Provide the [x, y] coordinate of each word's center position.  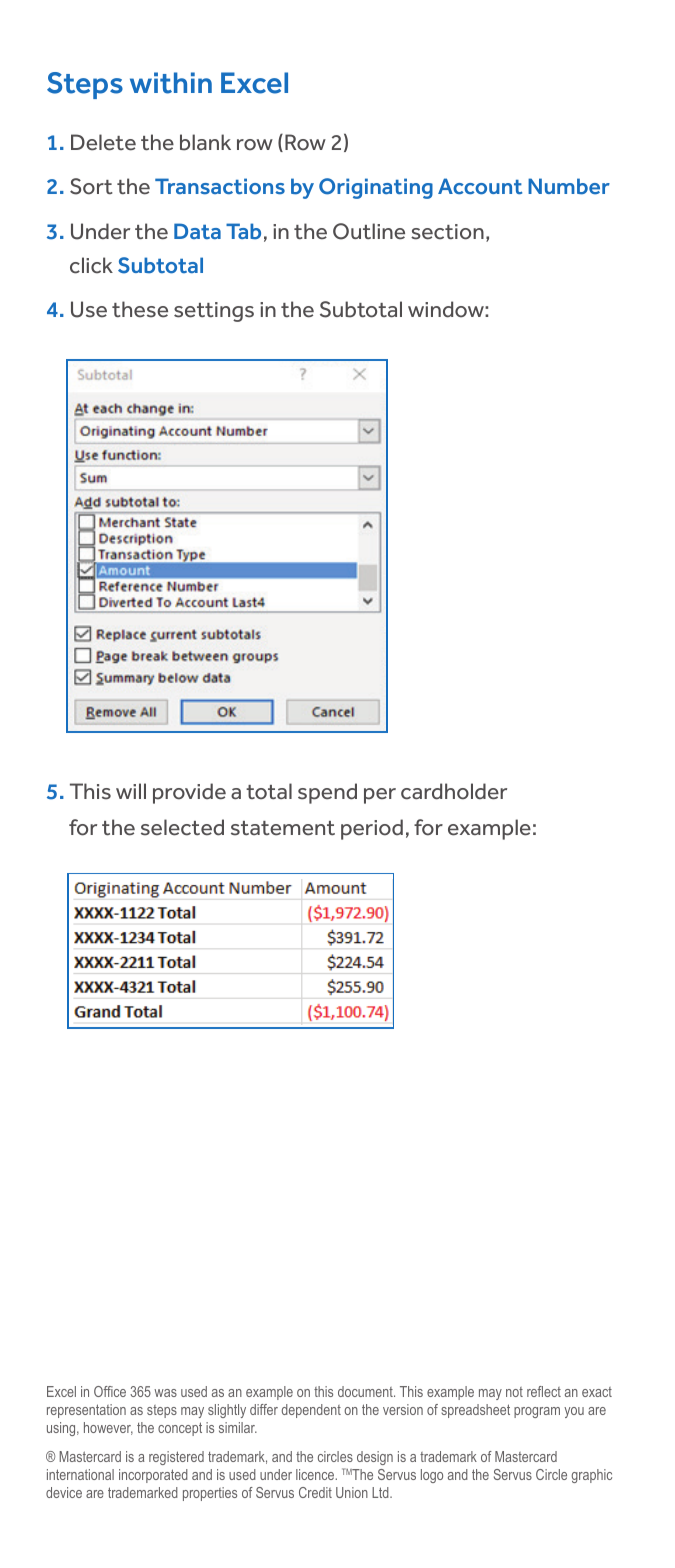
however [108, 1428]
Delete [103, 142]
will [131, 791]
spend [327, 793]
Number [569, 186]
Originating [376, 188]
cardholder [454, 791]
